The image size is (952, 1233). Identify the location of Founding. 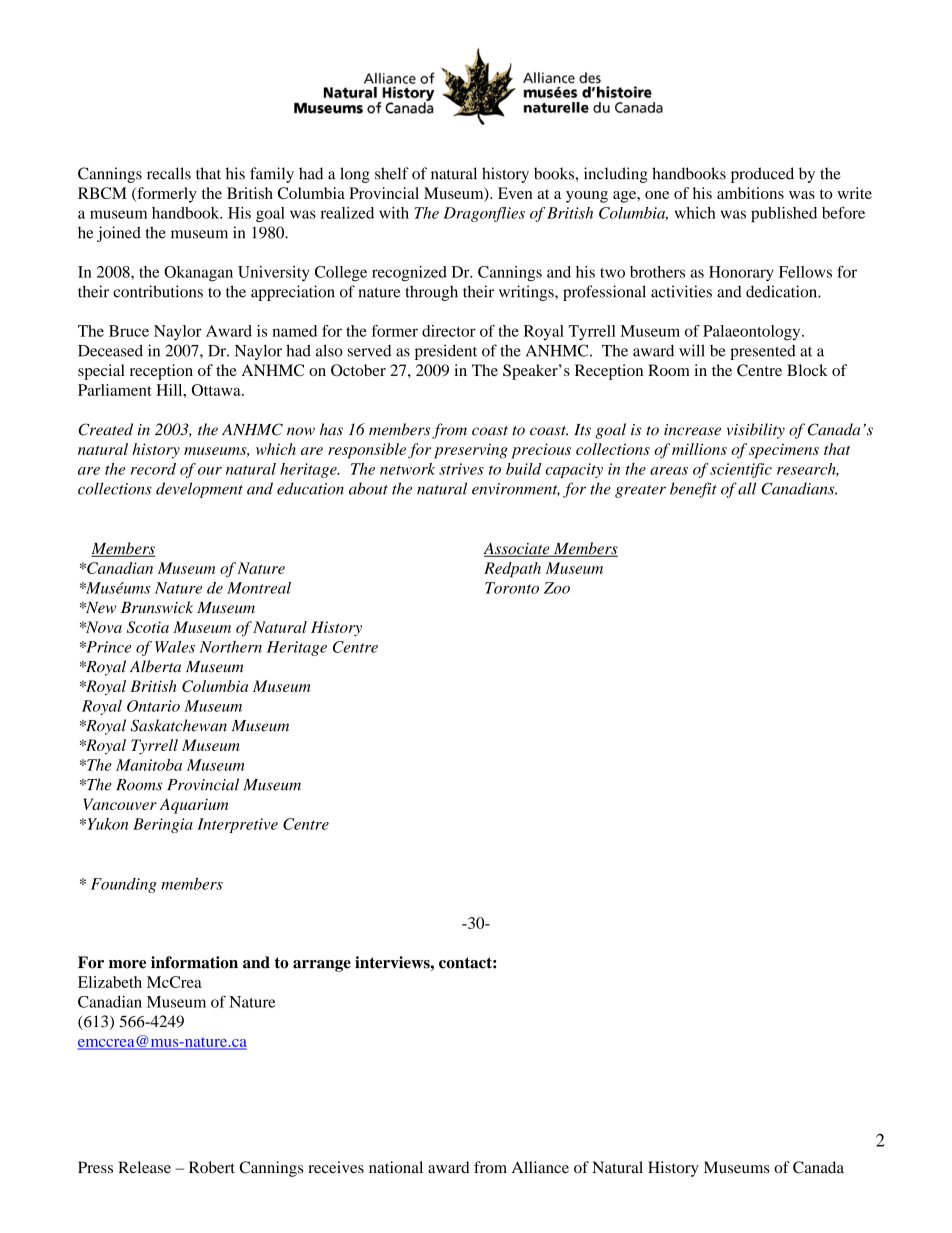
(124, 885).
